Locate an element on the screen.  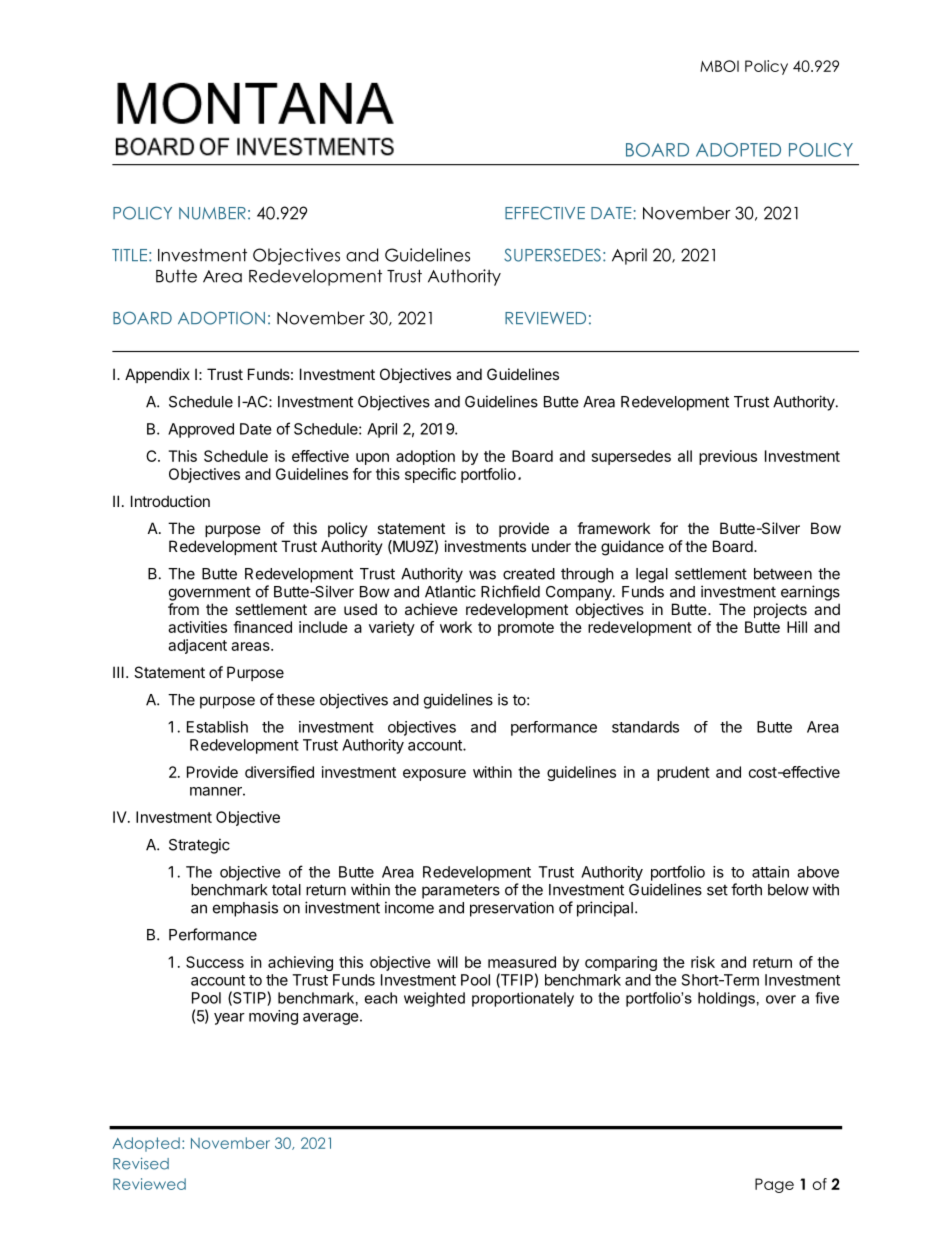
specific is located at coordinates (430, 475).
